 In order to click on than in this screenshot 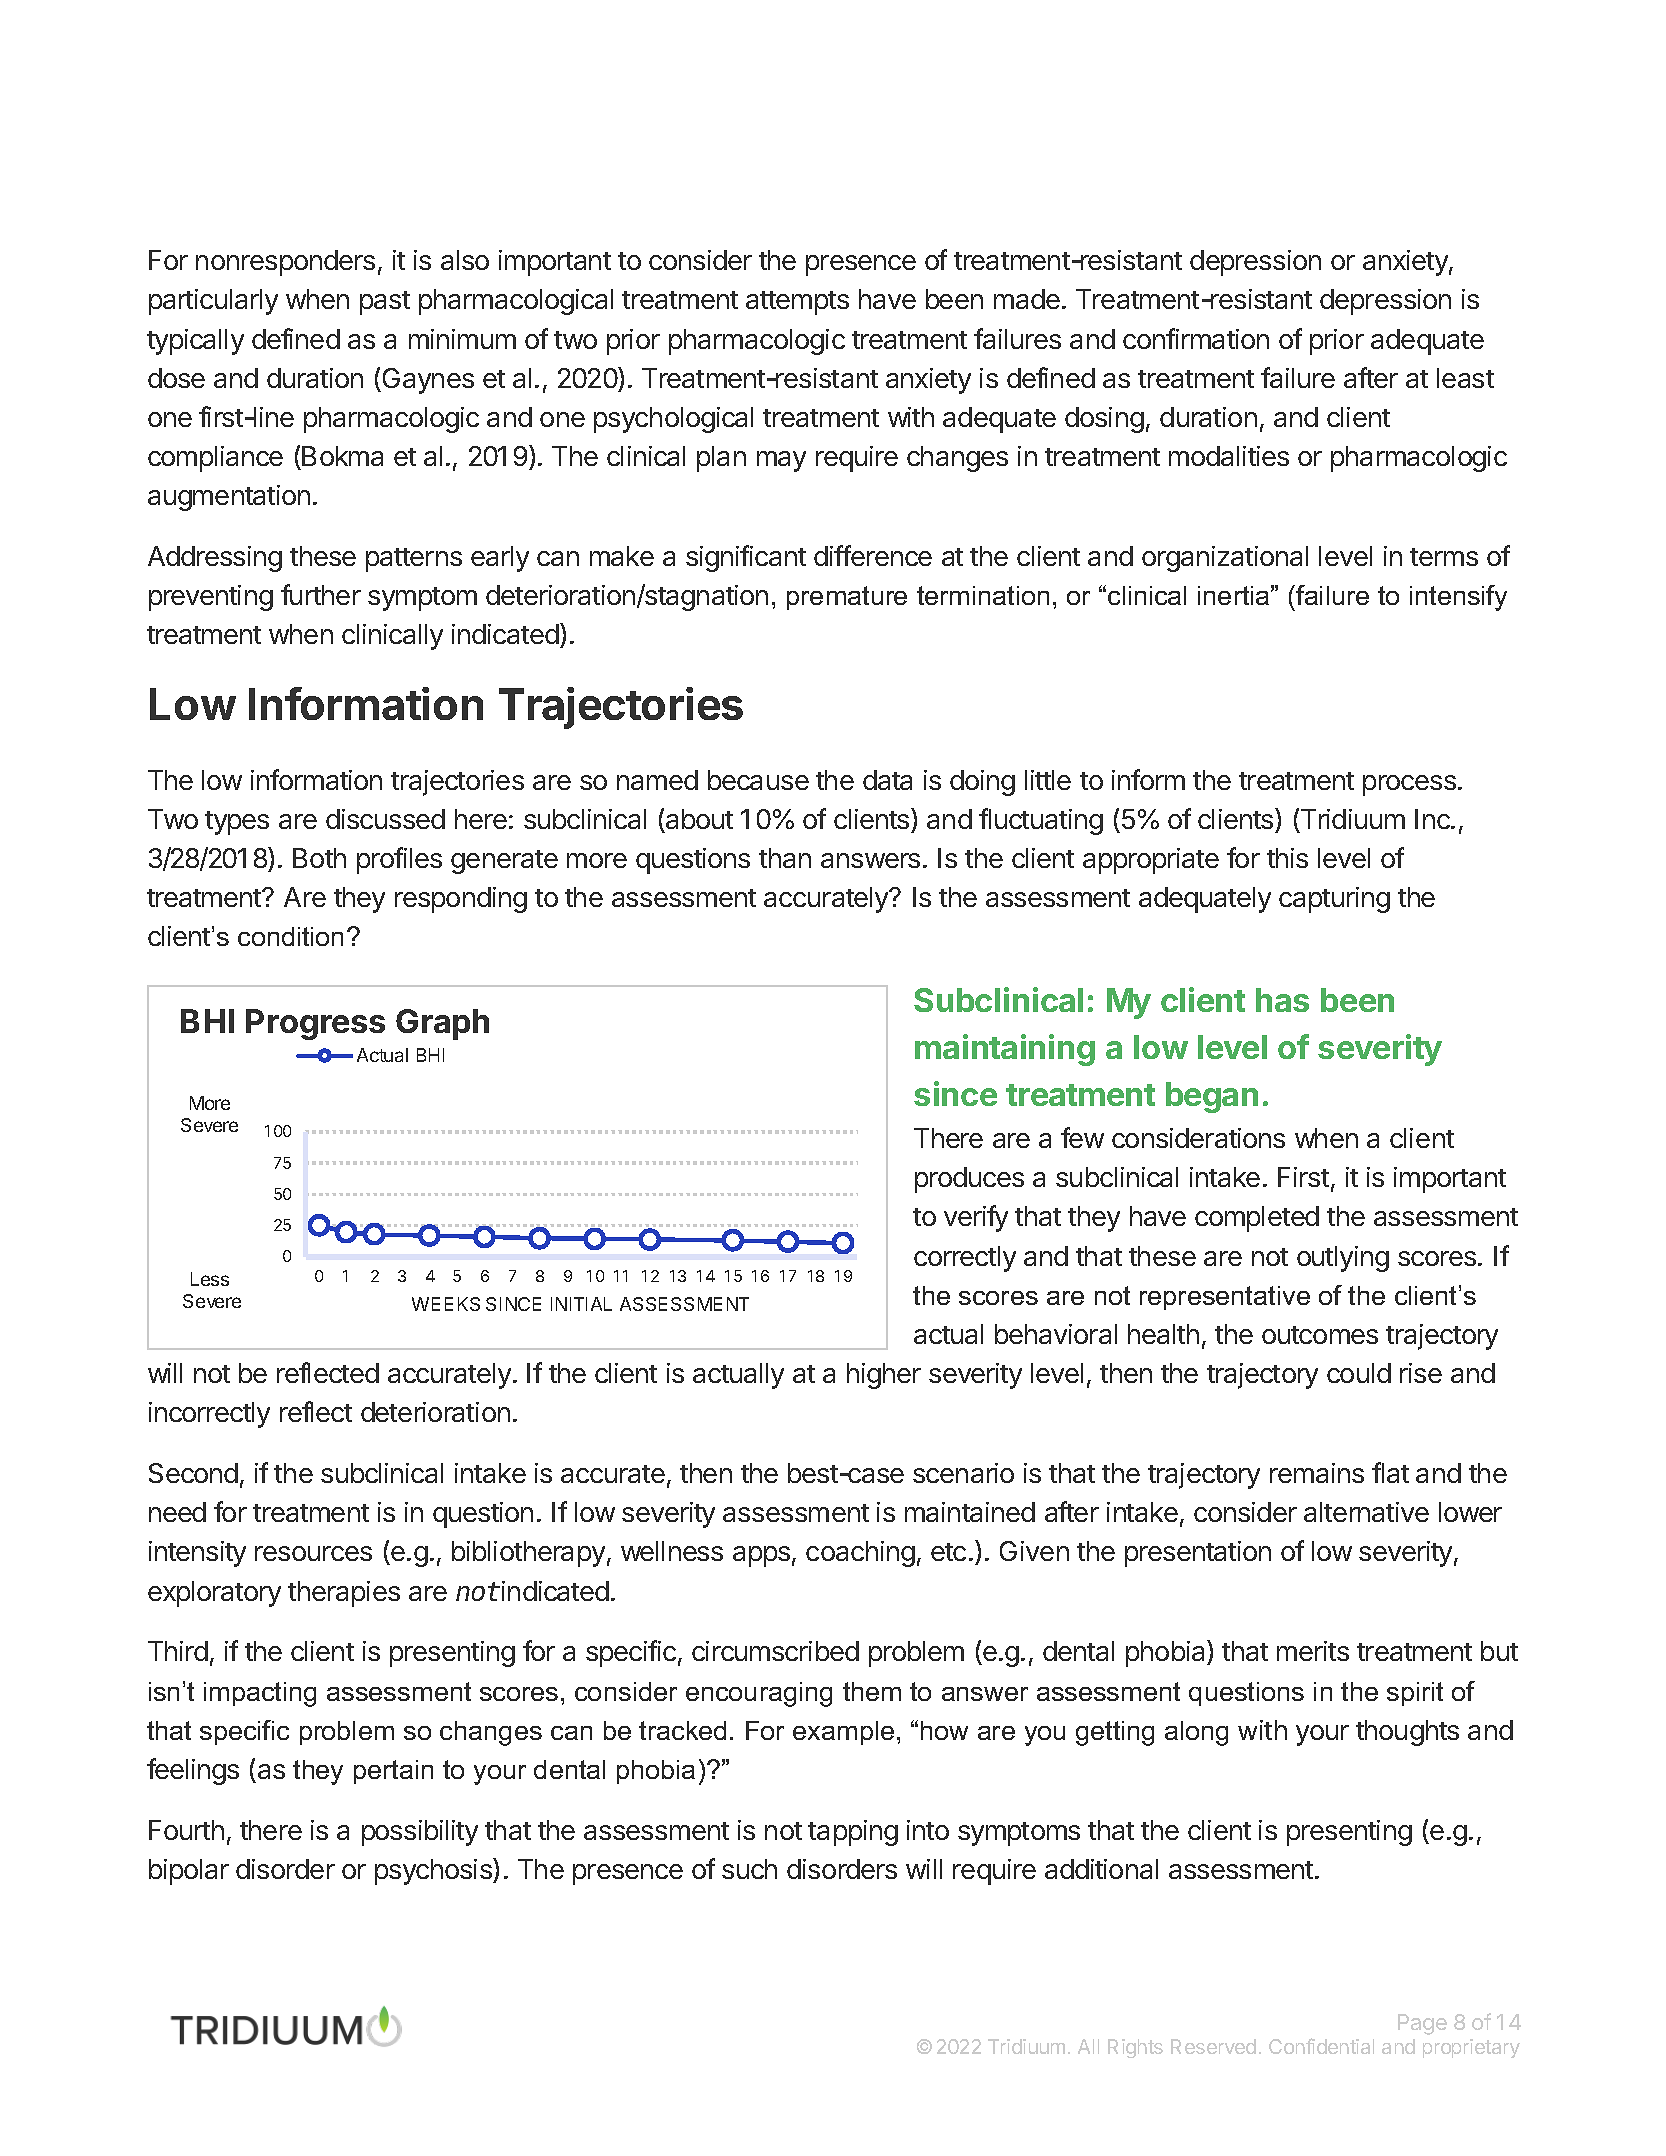, I will do `click(785, 858)`.
